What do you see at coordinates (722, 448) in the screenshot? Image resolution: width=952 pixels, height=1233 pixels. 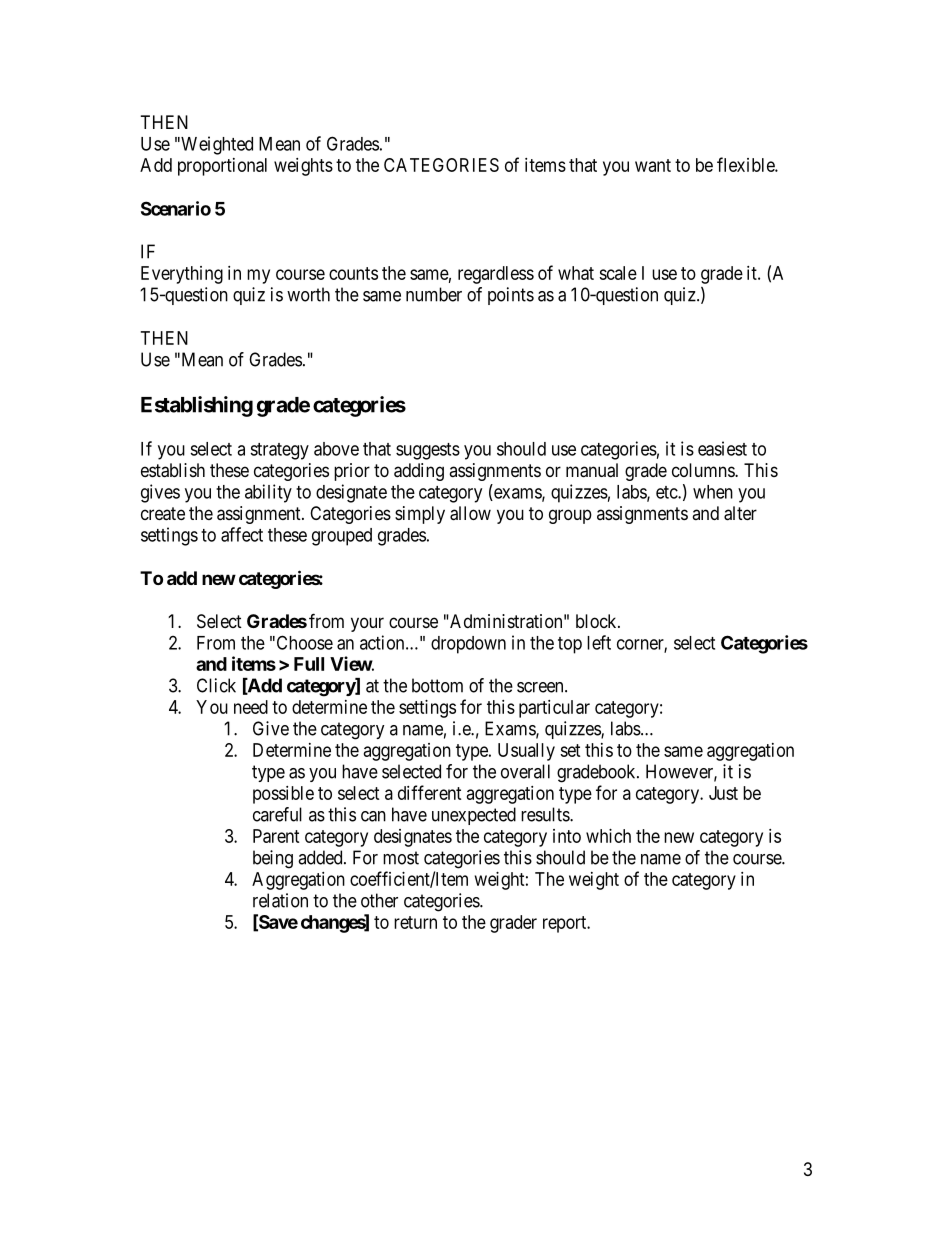 I see `easiest` at bounding box center [722, 448].
